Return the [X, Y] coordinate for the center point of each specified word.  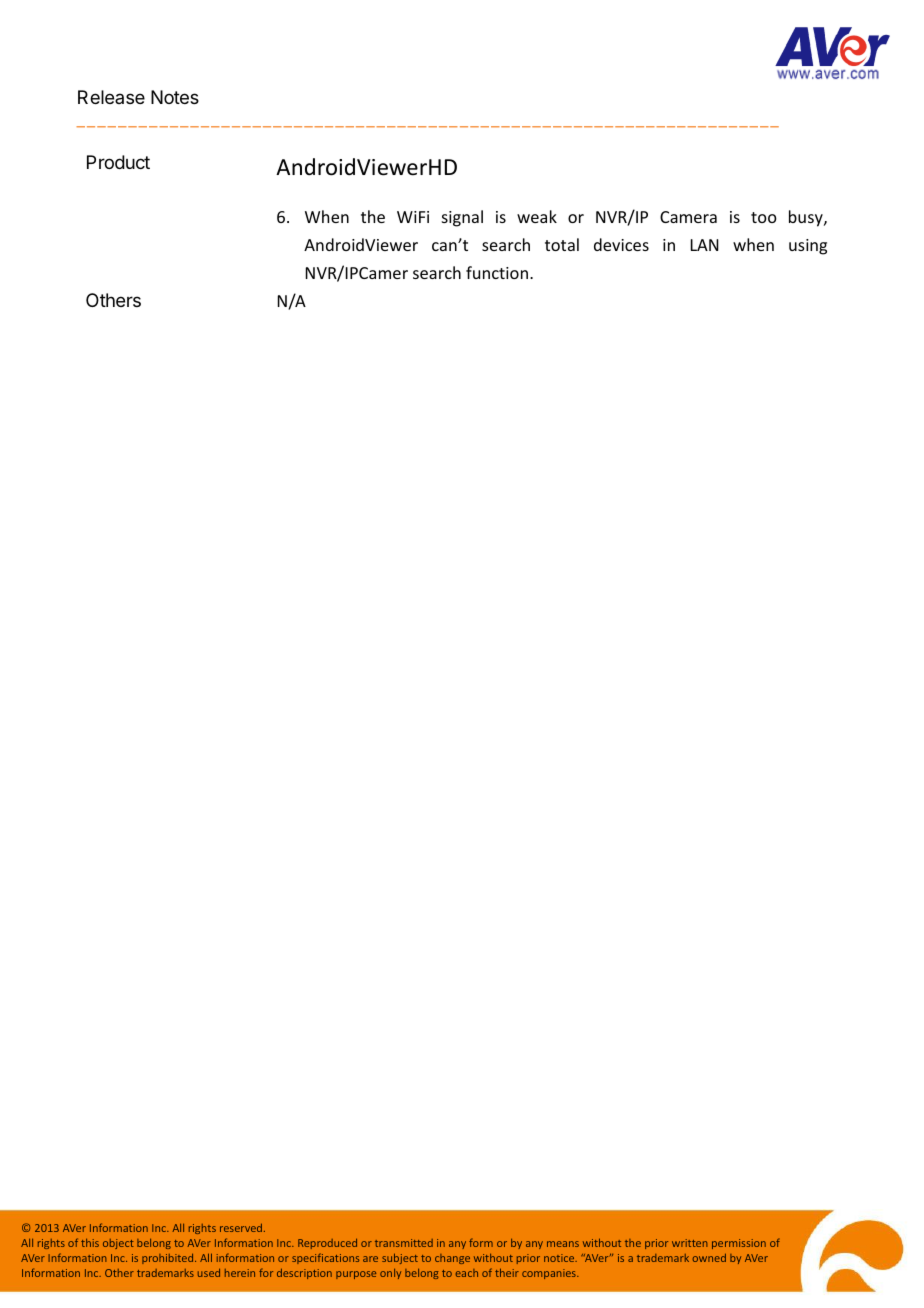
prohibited [169, 1258]
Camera [688, 217]
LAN [705, 245]
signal [462, 218]
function [497, 272]
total [562, 244]
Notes [175, 97]
